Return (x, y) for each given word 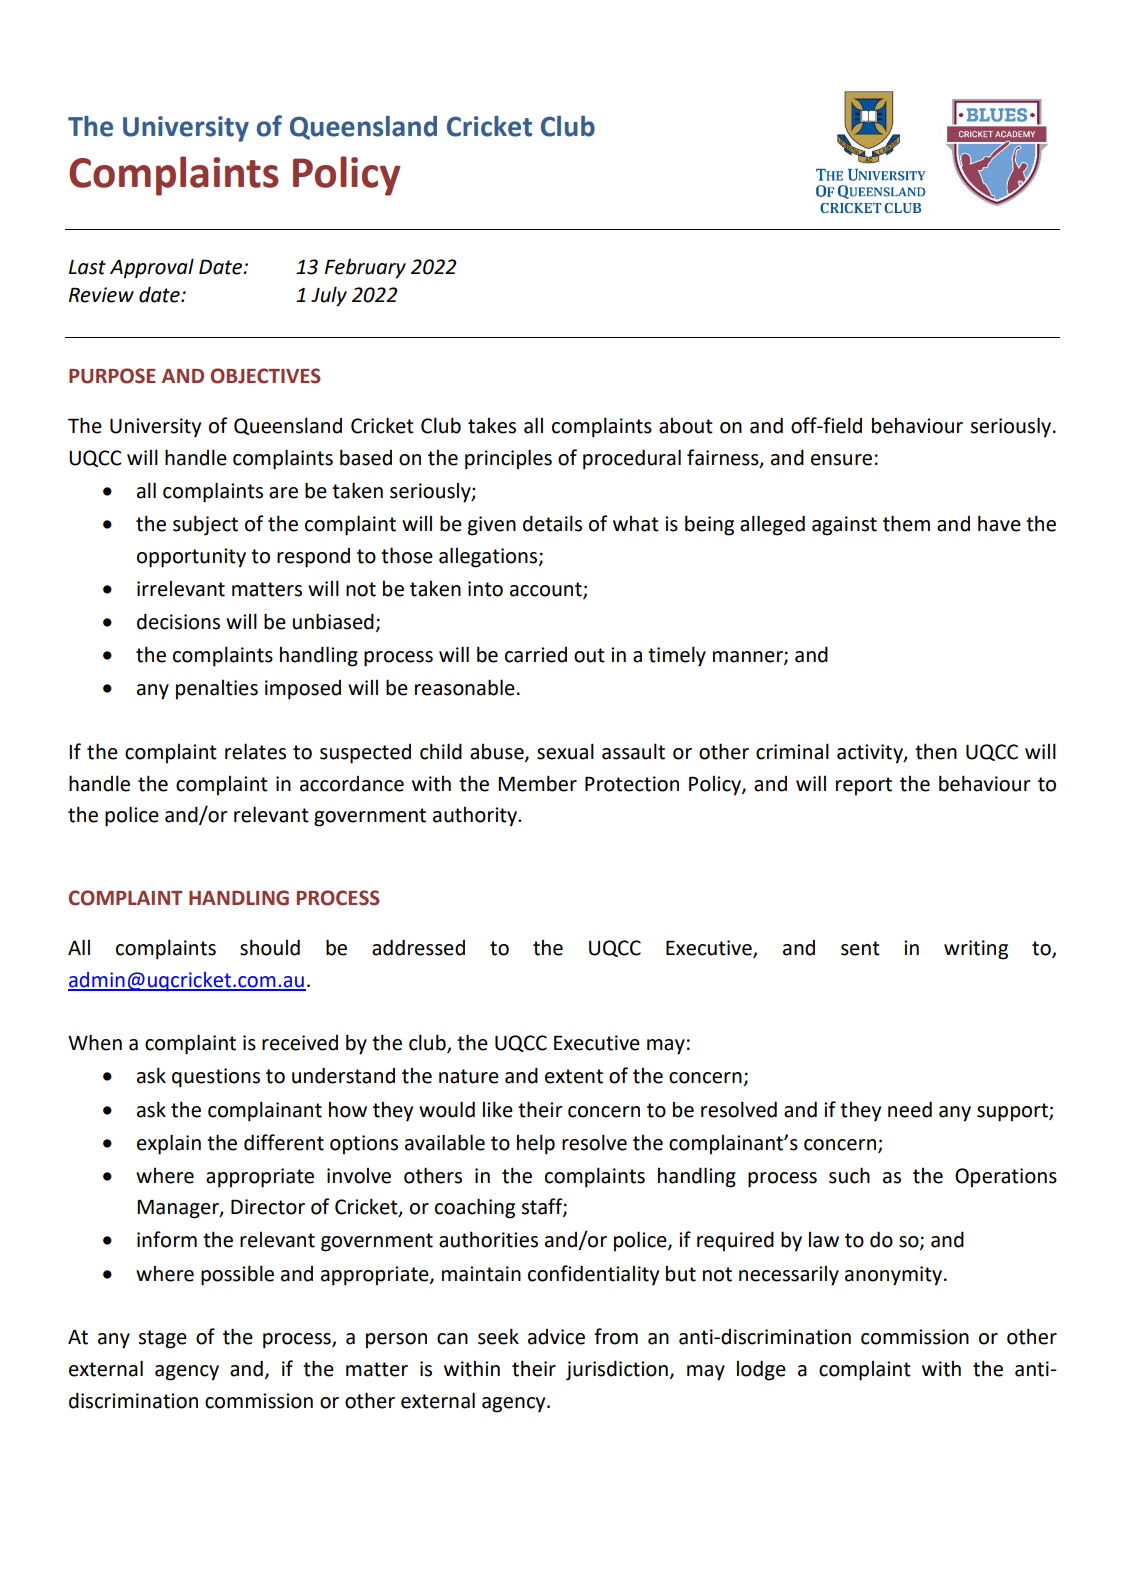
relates (255, 751)
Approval (152, 268)
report (864, 786)
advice (556, 1337)
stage (162, 1339)
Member (537, 783)
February (365, 269)
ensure (841, 460)
